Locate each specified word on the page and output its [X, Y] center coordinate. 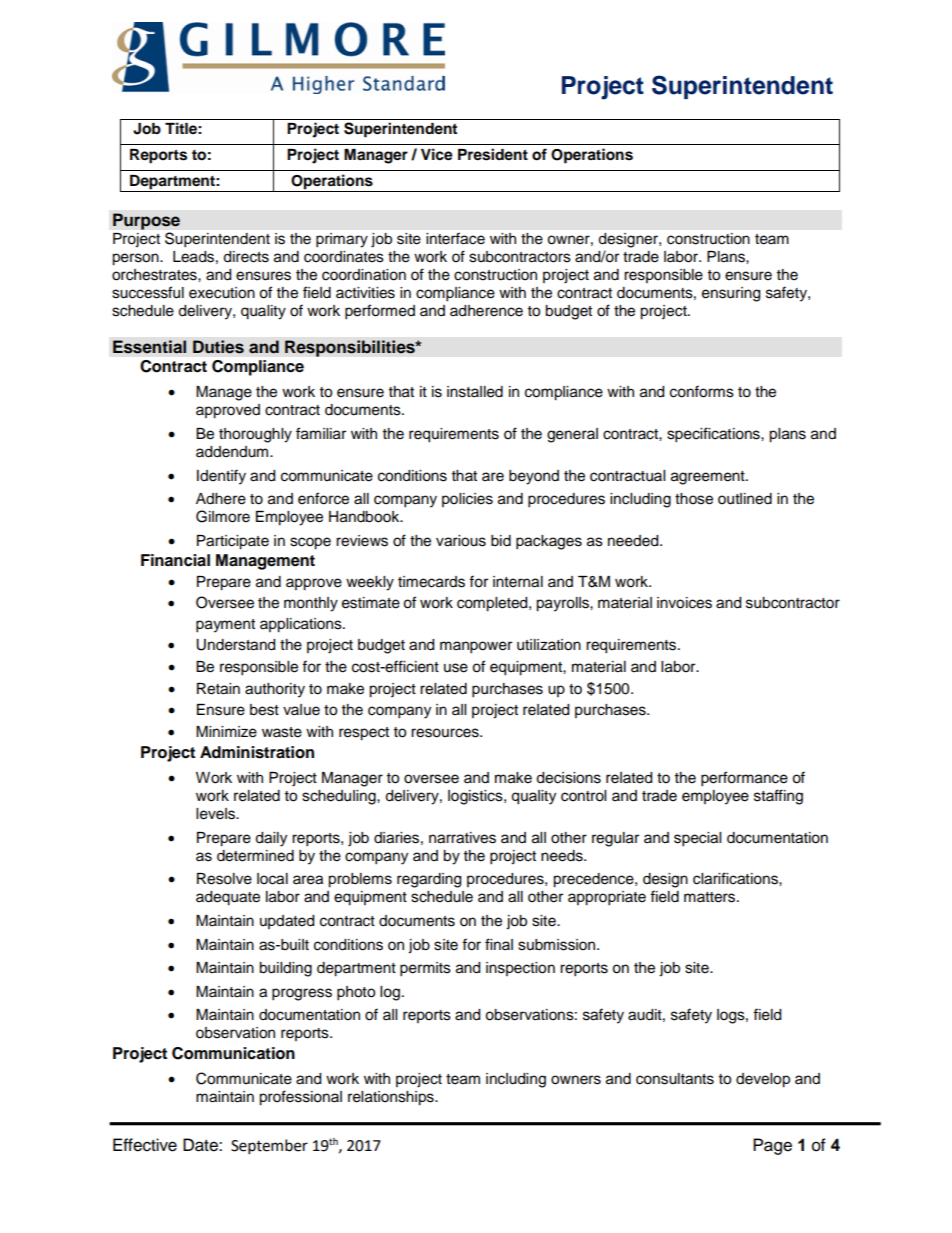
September [269, 1147]
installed [475, 392]
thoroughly [255, 435]
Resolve [224, 879]
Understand [235, 645]
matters [711, 897]
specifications [714, 435]
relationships [392, 1098]
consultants [675, 1079]
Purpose [146, 221]
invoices [684, 603]
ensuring [731, 294]
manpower [476, 647]
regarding [429, 880]
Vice [437, 154]
